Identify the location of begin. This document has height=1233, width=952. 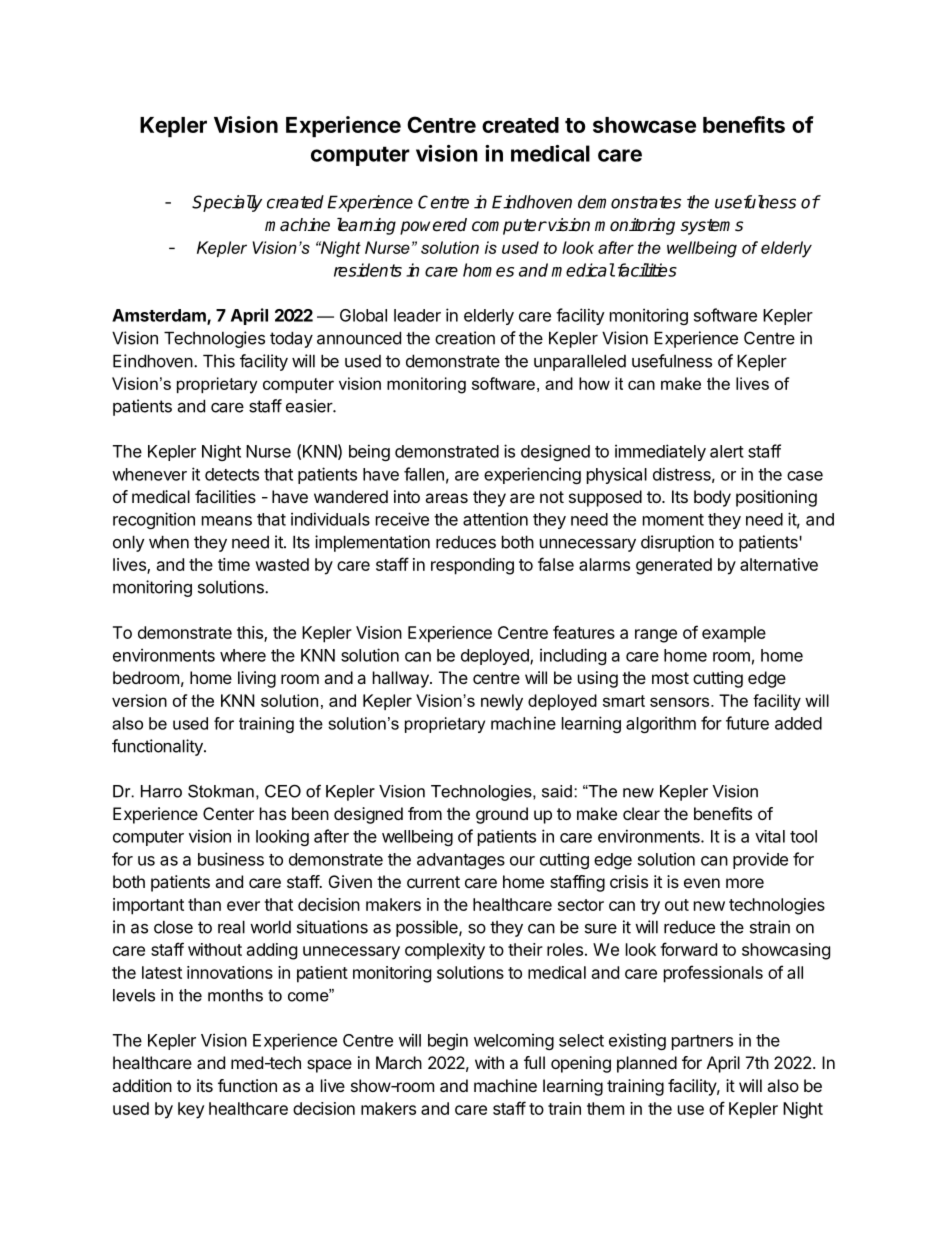
(448, 1041).
